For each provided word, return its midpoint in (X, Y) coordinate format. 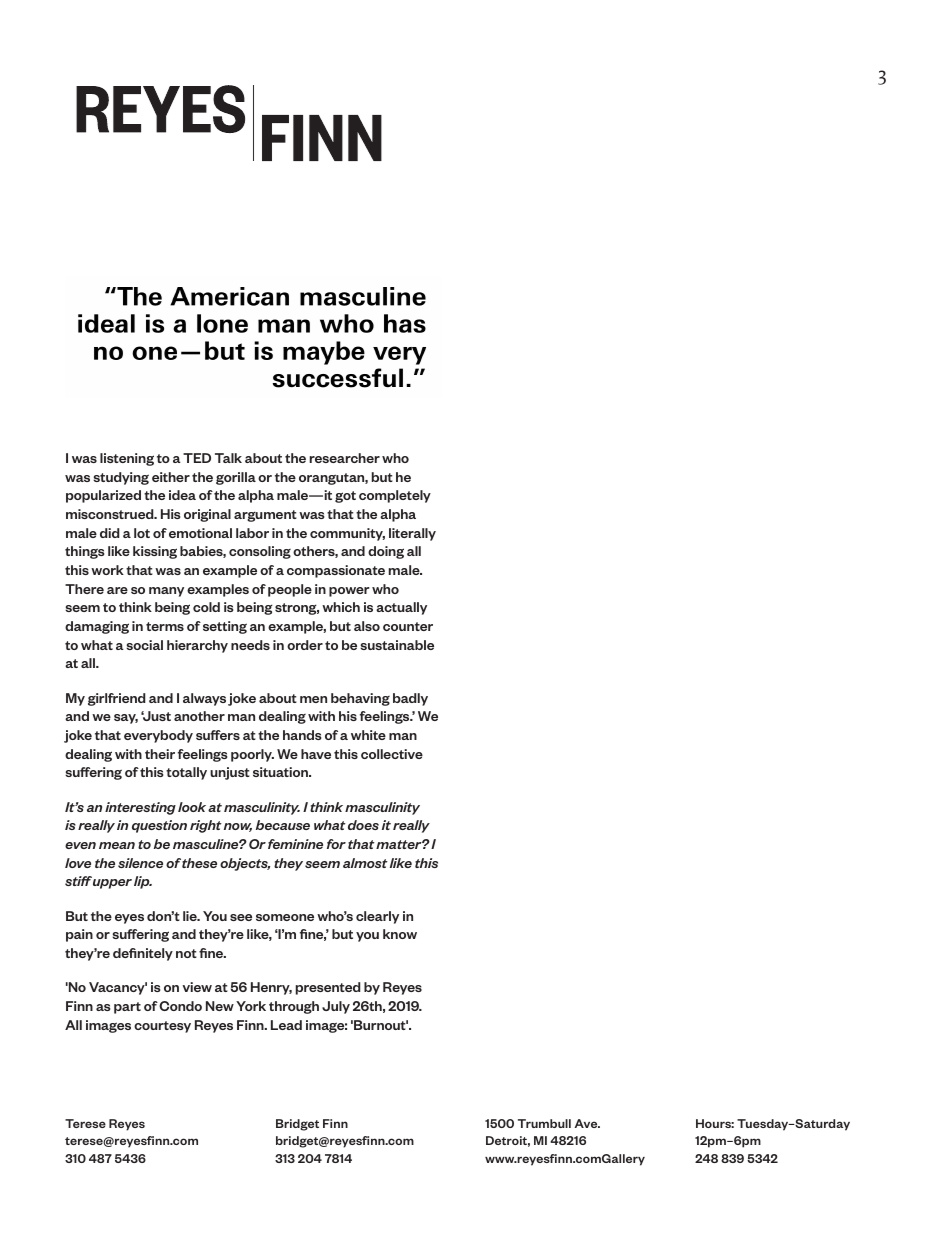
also (367, 626)
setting (225, 627)
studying (121, 478)
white (368, 735)
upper (112, 884)
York (251, 1006)
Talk (228, 458)
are (117, 590)
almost (365, 863)
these (199, 863)
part (127, 1008)
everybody (158, 736)
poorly (252, 755)
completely (395, 496)
